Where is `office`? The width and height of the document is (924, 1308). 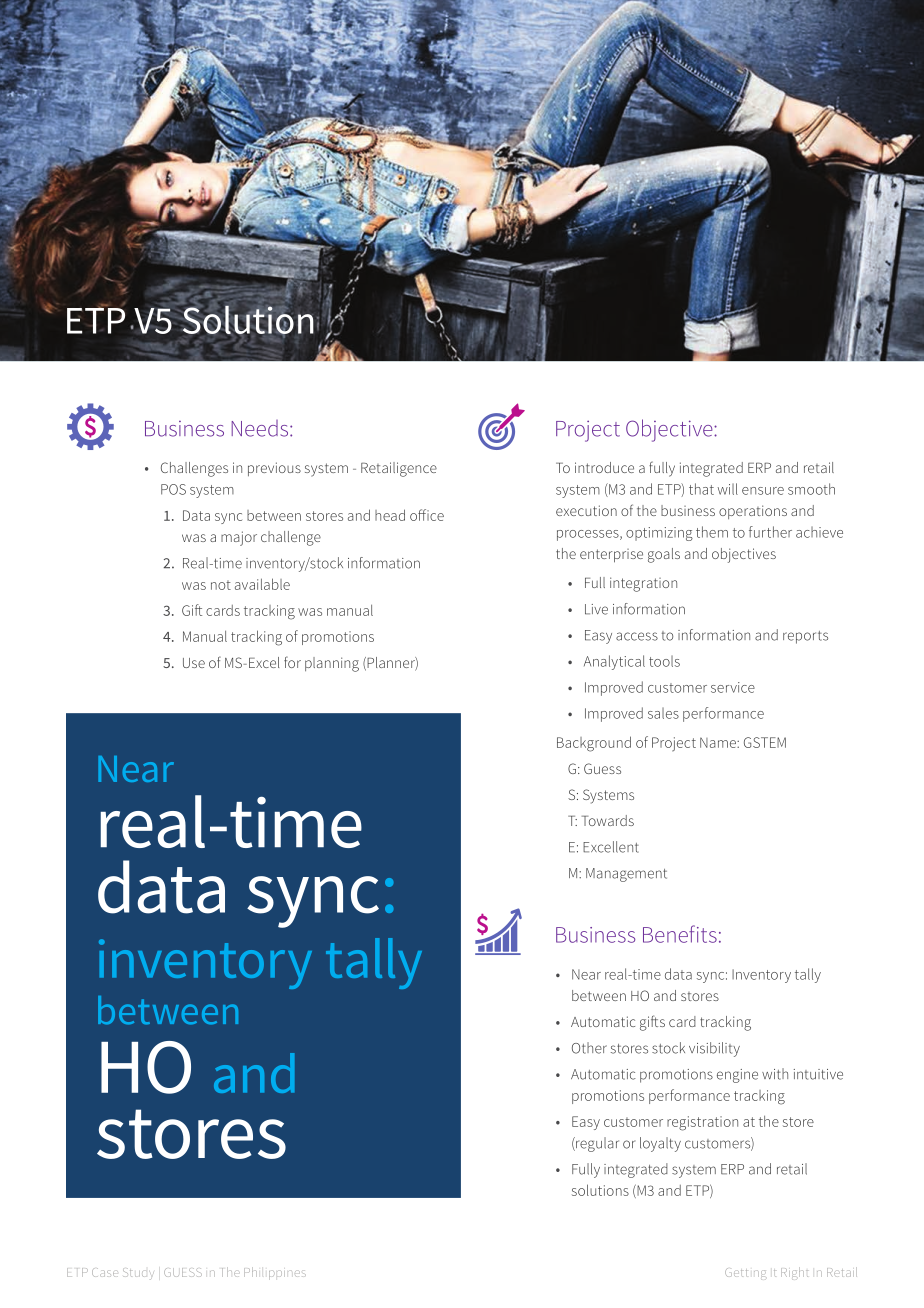 office is located at coordinates (427, 515).
